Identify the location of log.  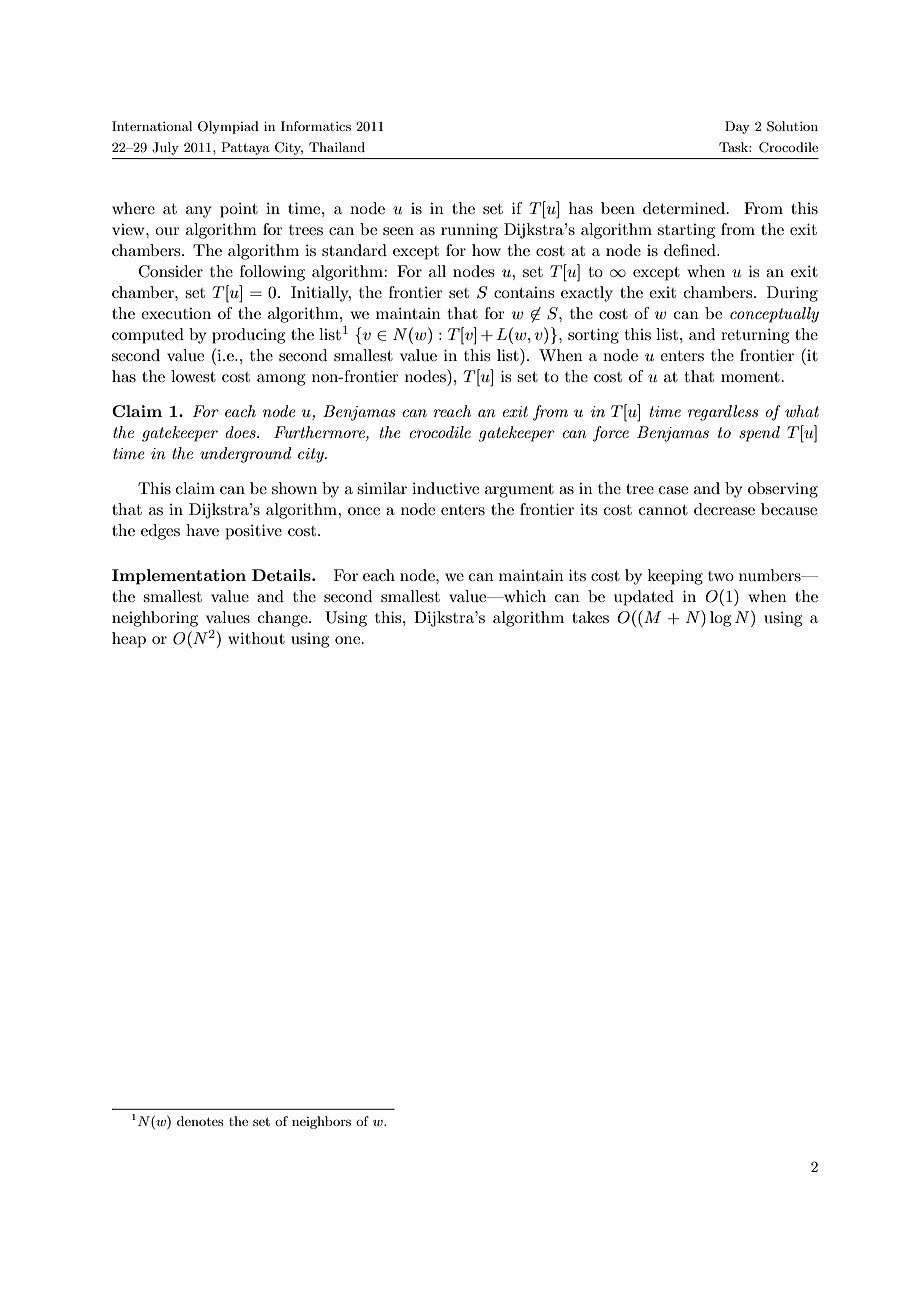
(720, 619).
